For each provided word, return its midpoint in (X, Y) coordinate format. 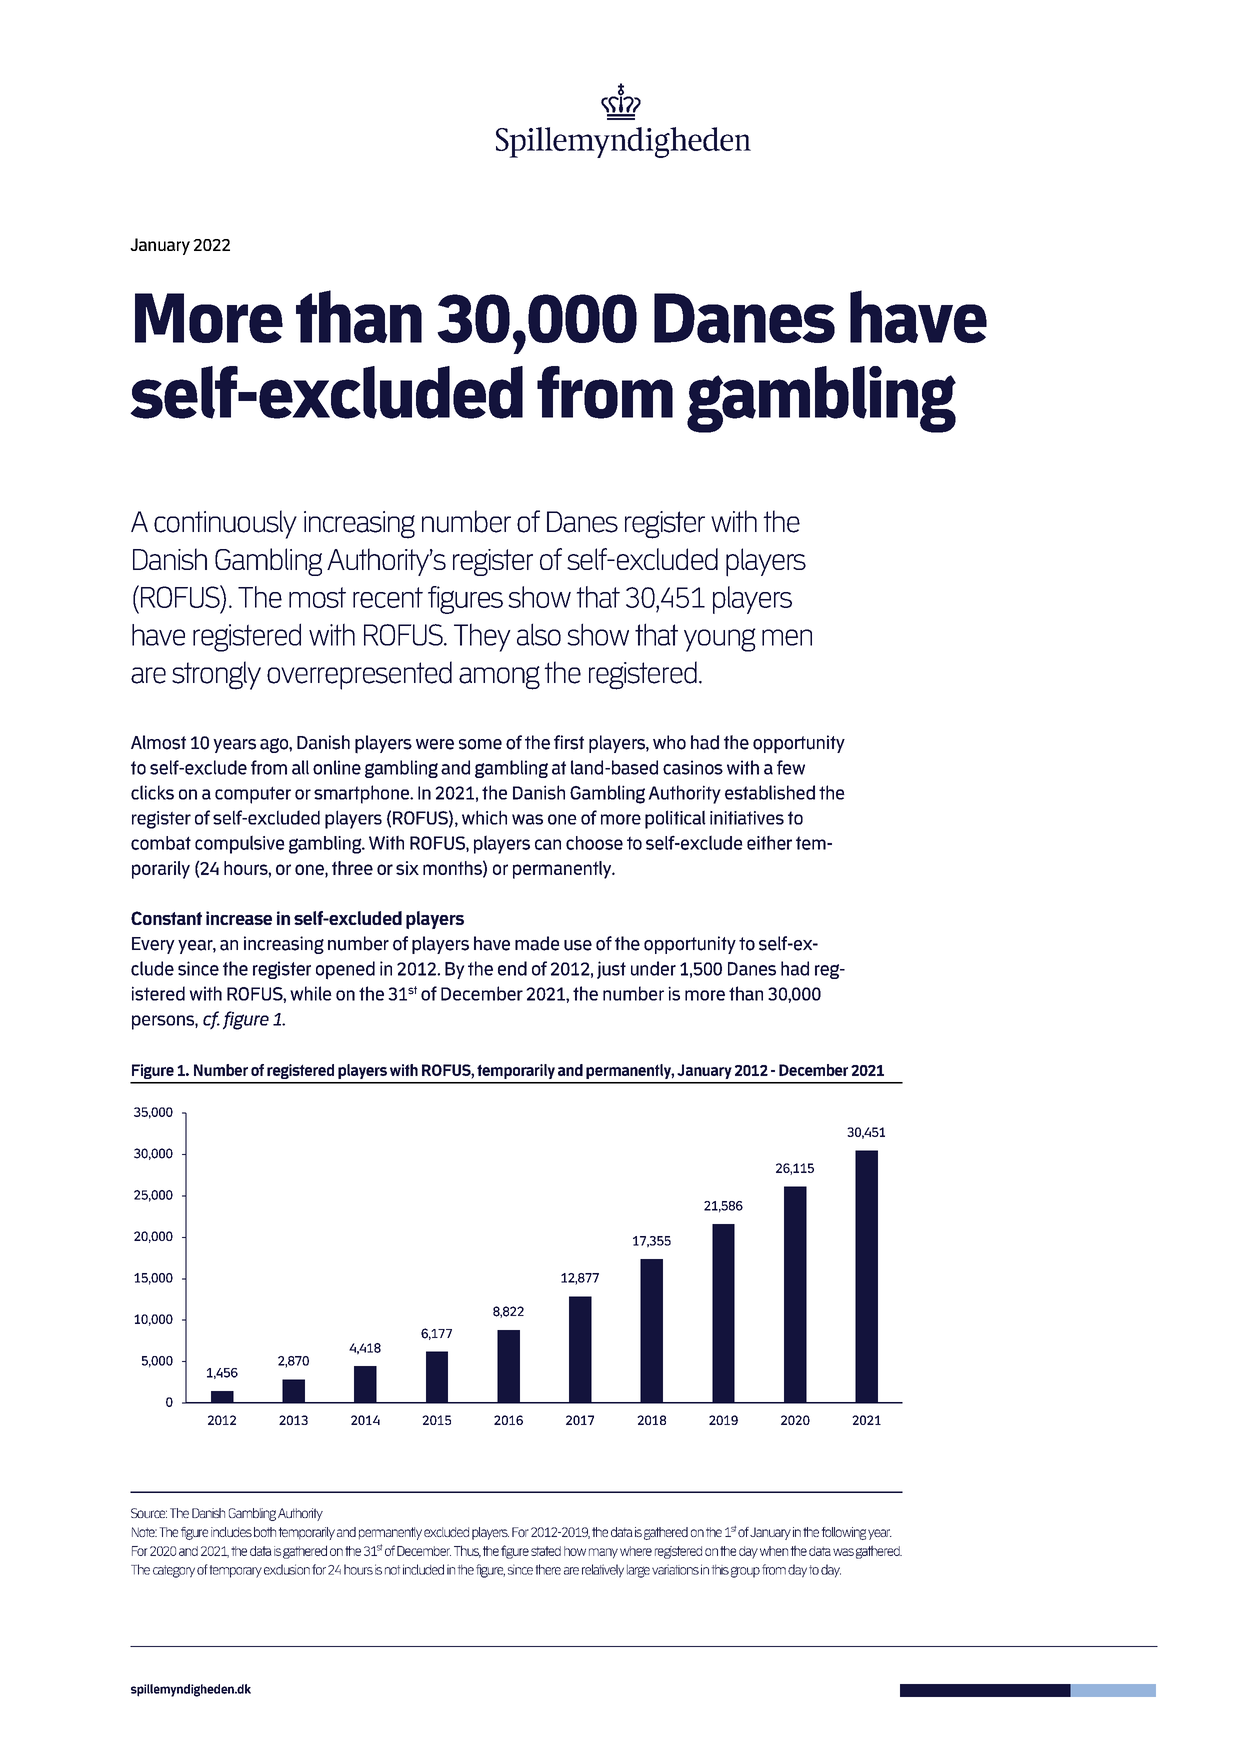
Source (149, 1513)
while (311, 993)
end (512, 968)
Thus (467, 1551)
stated (546, 1551)
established (770, 792)
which (484, 817)
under (653, 968)
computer (253, 795)
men (787, 637)
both (265, 1532)
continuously (225, 524)
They (482, 637)
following (843, 1533)
